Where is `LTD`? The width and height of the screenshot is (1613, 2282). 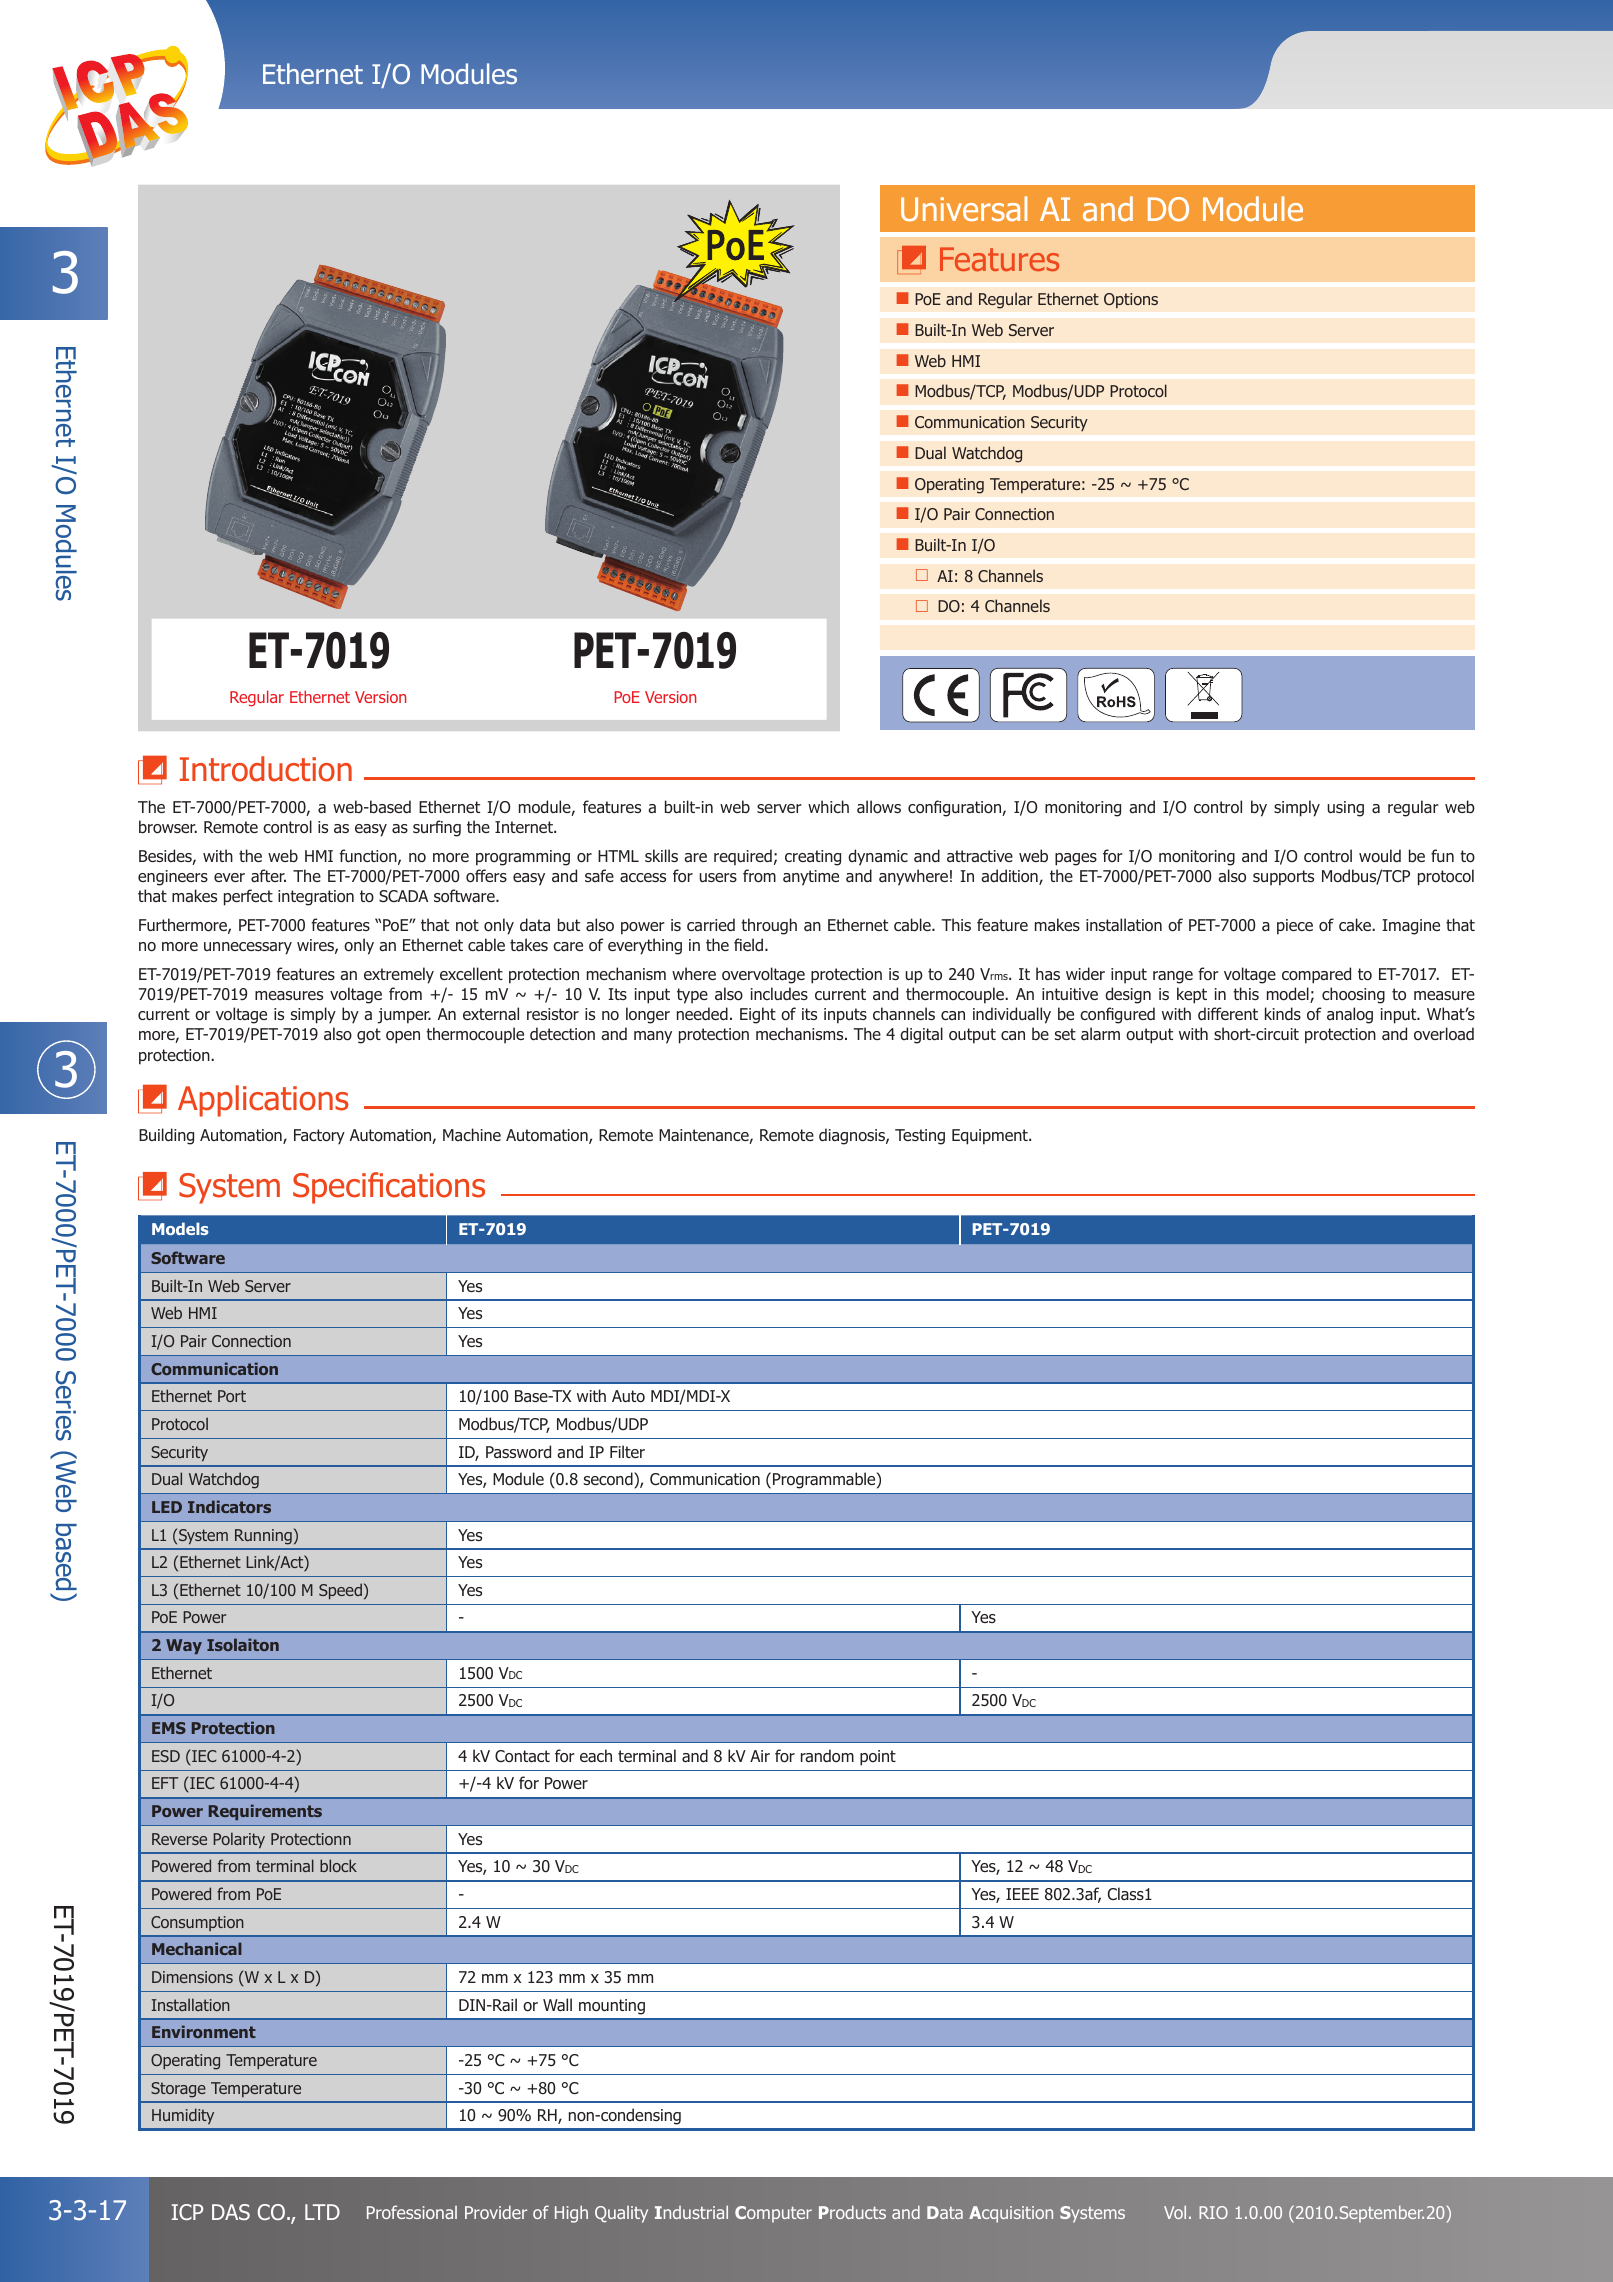 LTD is located at coordinates (322, 2212).
